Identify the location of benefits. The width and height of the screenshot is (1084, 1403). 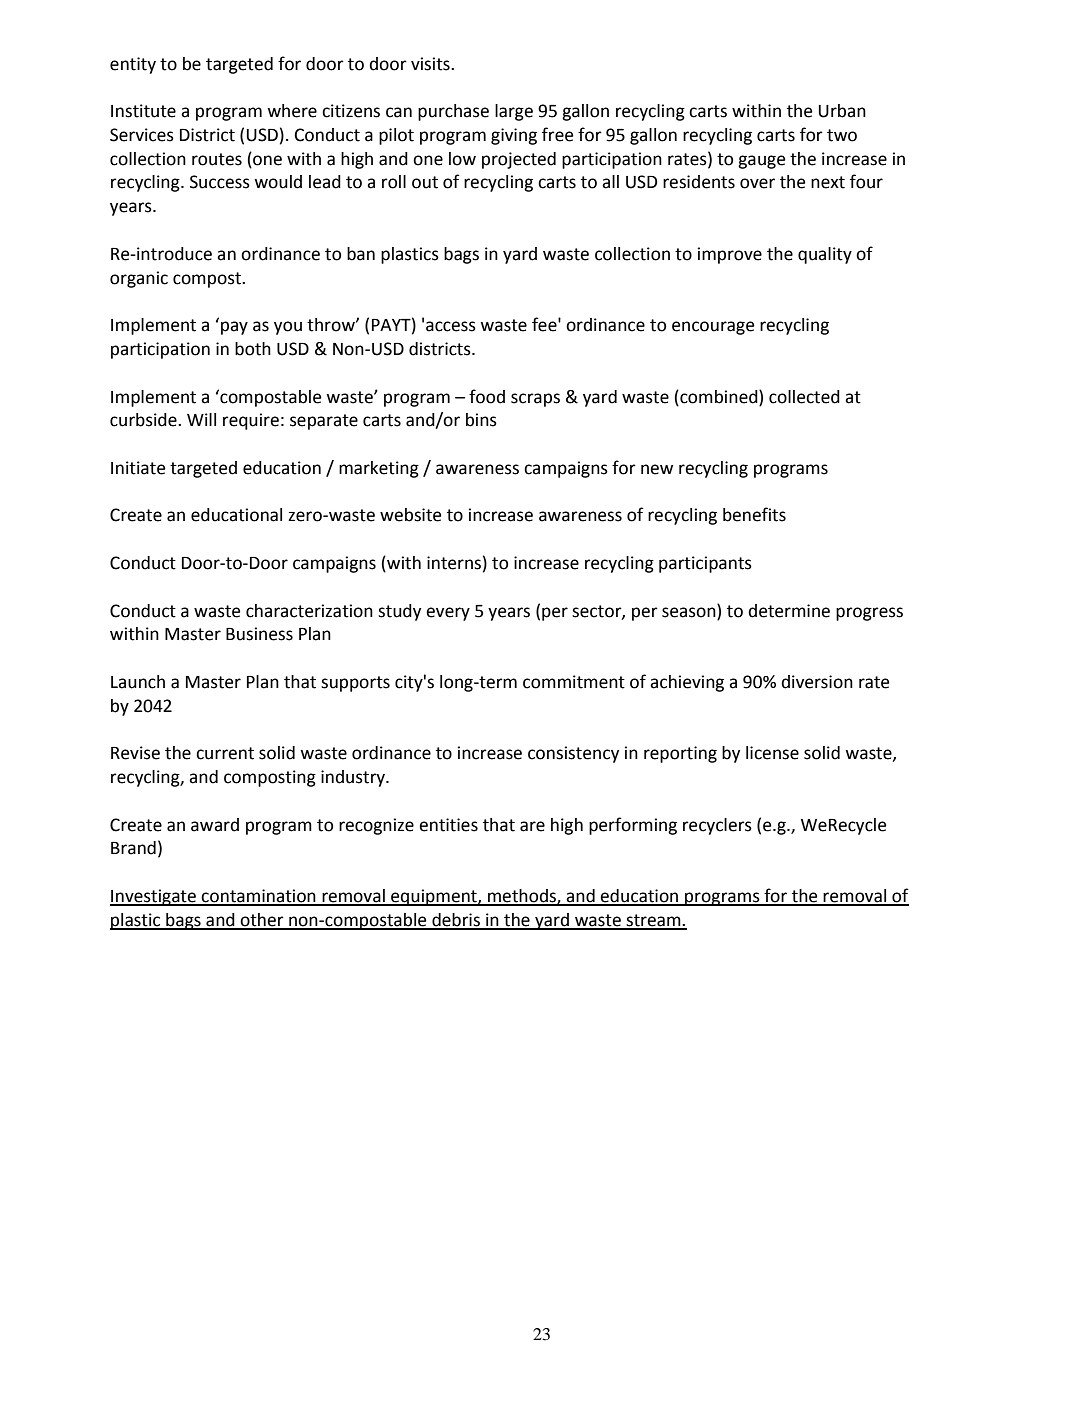
(754, 514).
